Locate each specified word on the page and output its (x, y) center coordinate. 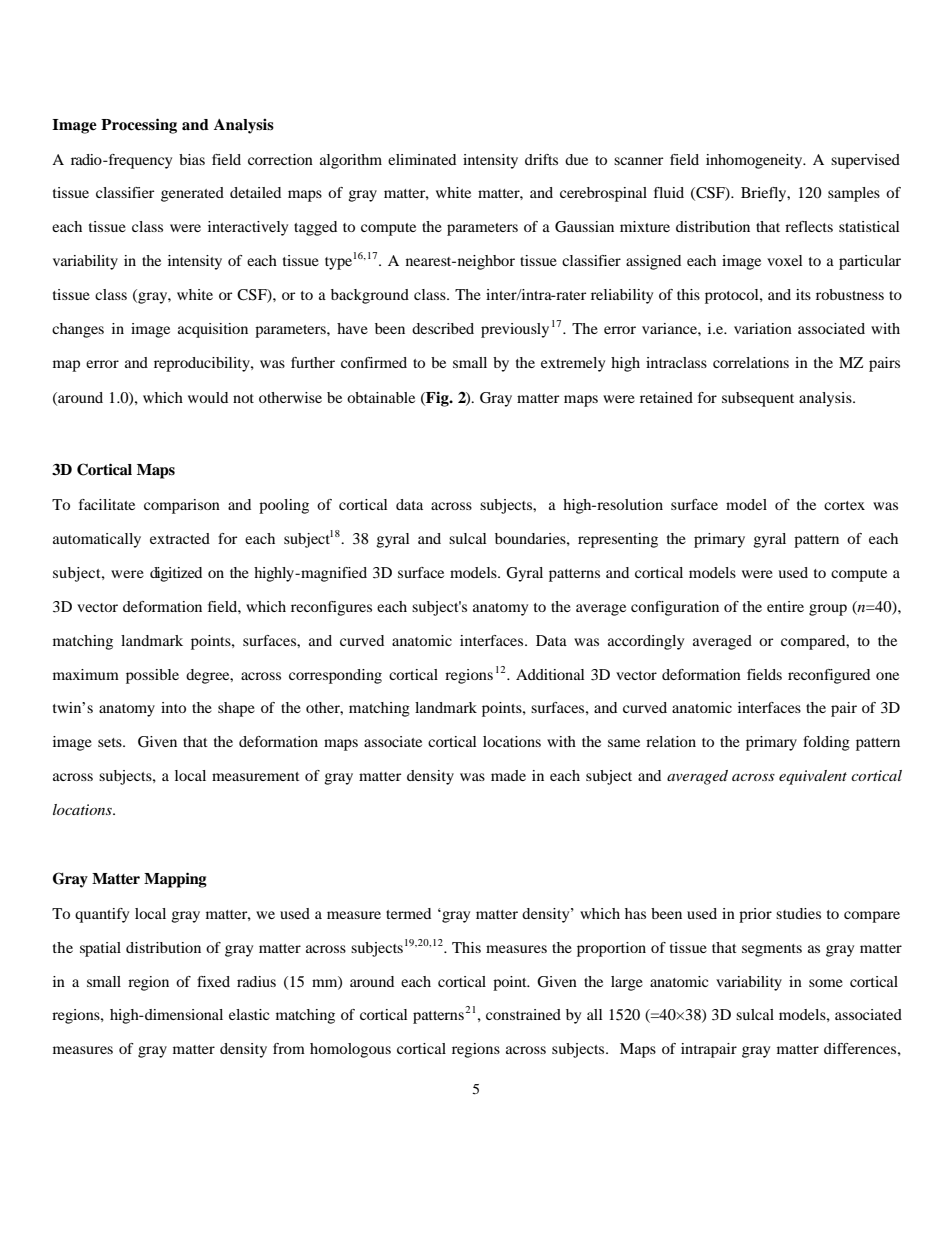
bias (192, 159)
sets (111, 742)
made (508, 775)
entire (785, 606)
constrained (523, 1014)
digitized (176, 574)
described (443, 328)
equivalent (813, 777)
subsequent (758, 399)
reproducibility (203, 364)
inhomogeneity (755, 161)
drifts (541, 159)
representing (618, 540)
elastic (249, 1014)
